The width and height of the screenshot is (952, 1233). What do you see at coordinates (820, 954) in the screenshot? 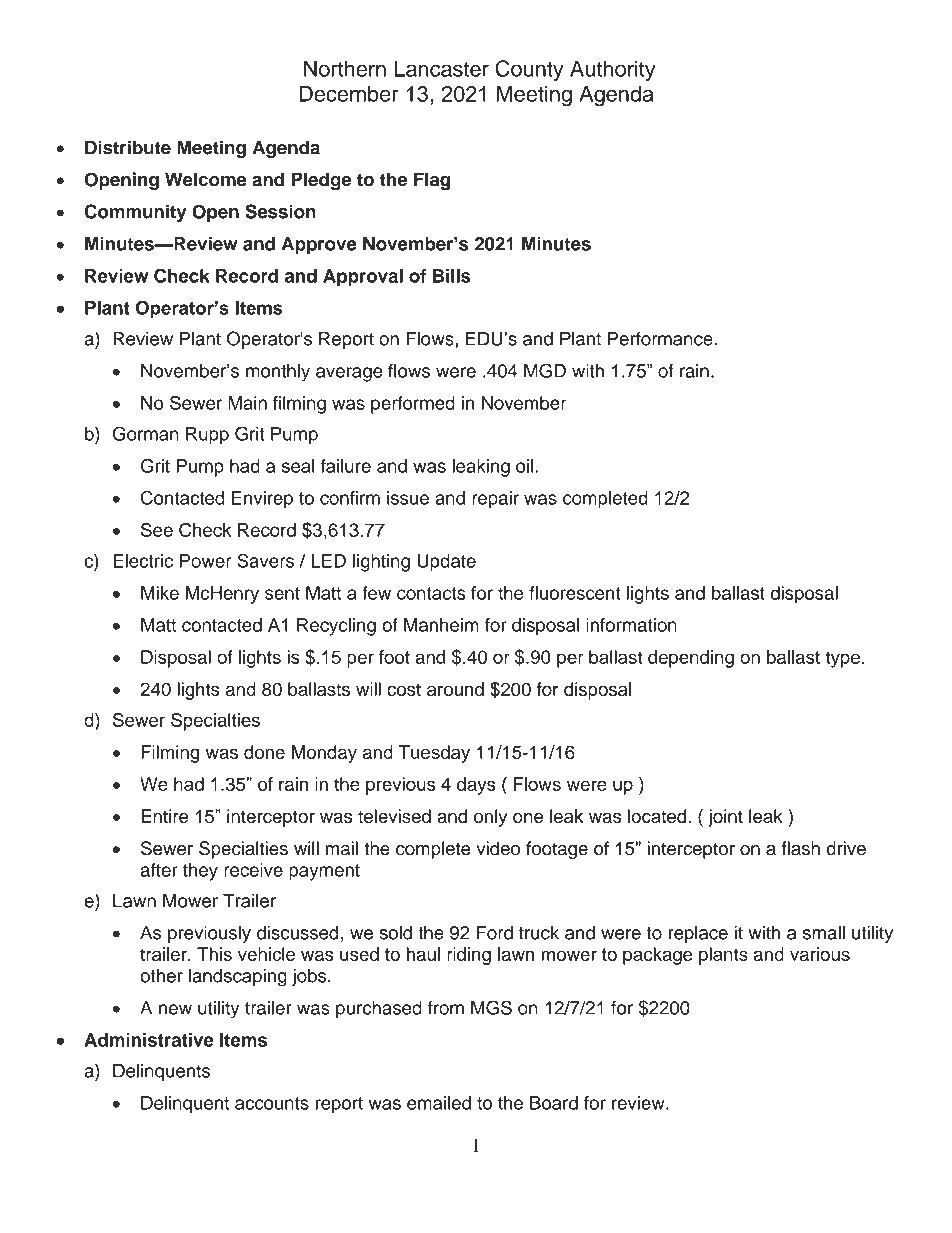
I see `various` at bounding box center [820, 954].
